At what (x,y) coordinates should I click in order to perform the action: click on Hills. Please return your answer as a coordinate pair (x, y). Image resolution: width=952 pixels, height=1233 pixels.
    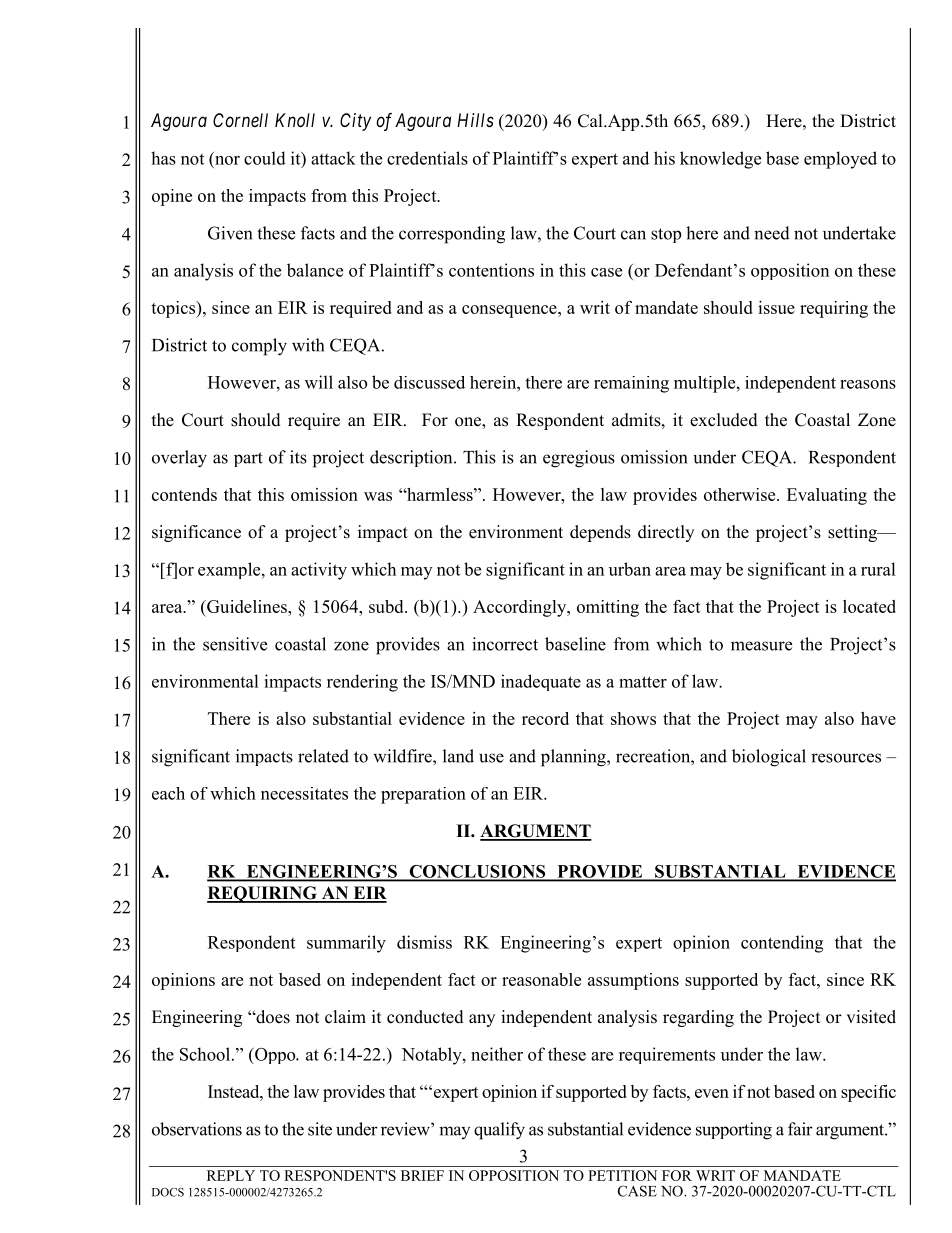
    Looking at the image, I should click on (475, 120).
